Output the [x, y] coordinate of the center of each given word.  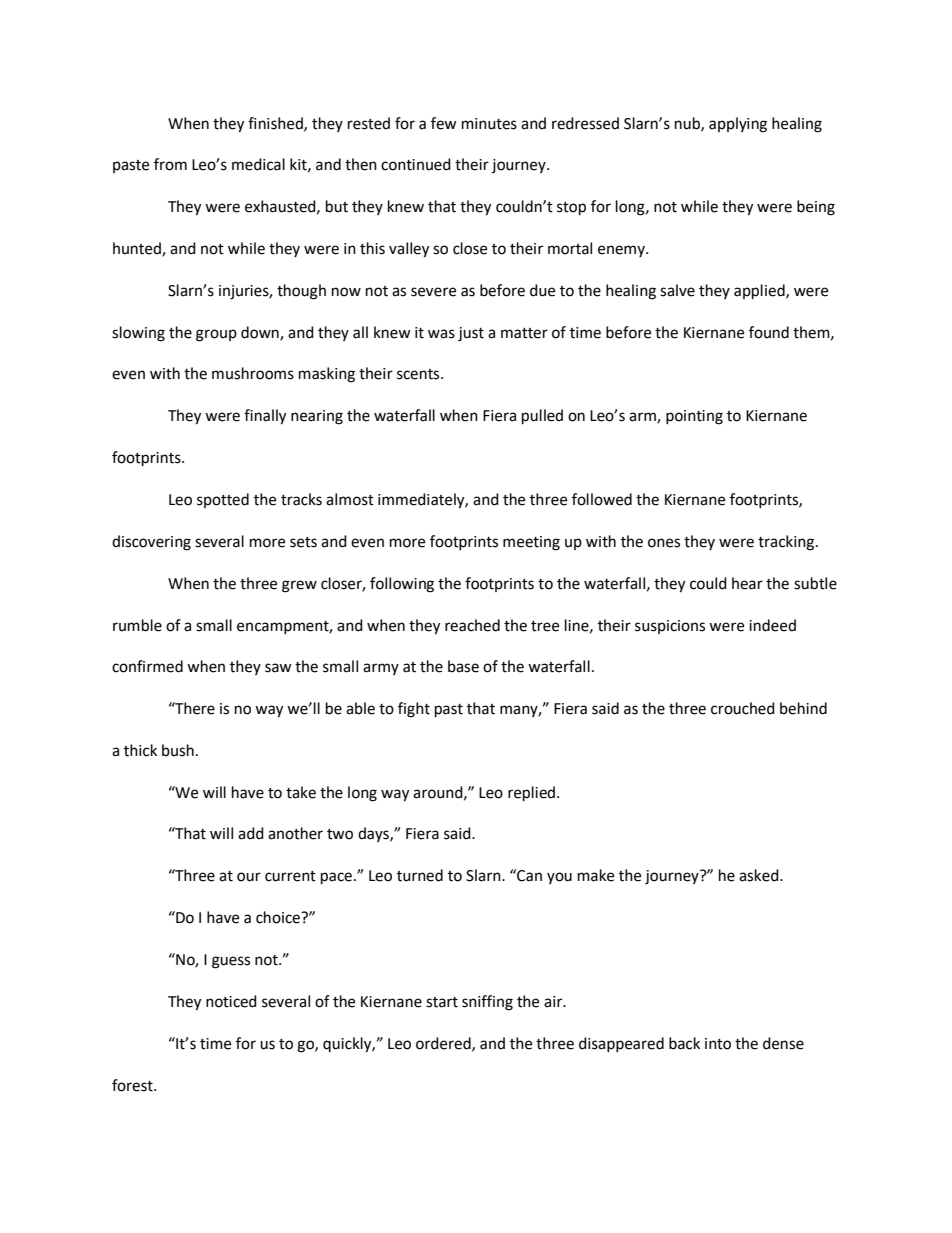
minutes [489, 124]
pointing [694, 417]
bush [178, 750]
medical [258, 164]
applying [738, 125]
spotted [223, 500]
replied [531, 794]
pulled [542, 417]
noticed [231, 1001]
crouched [743, 708]
